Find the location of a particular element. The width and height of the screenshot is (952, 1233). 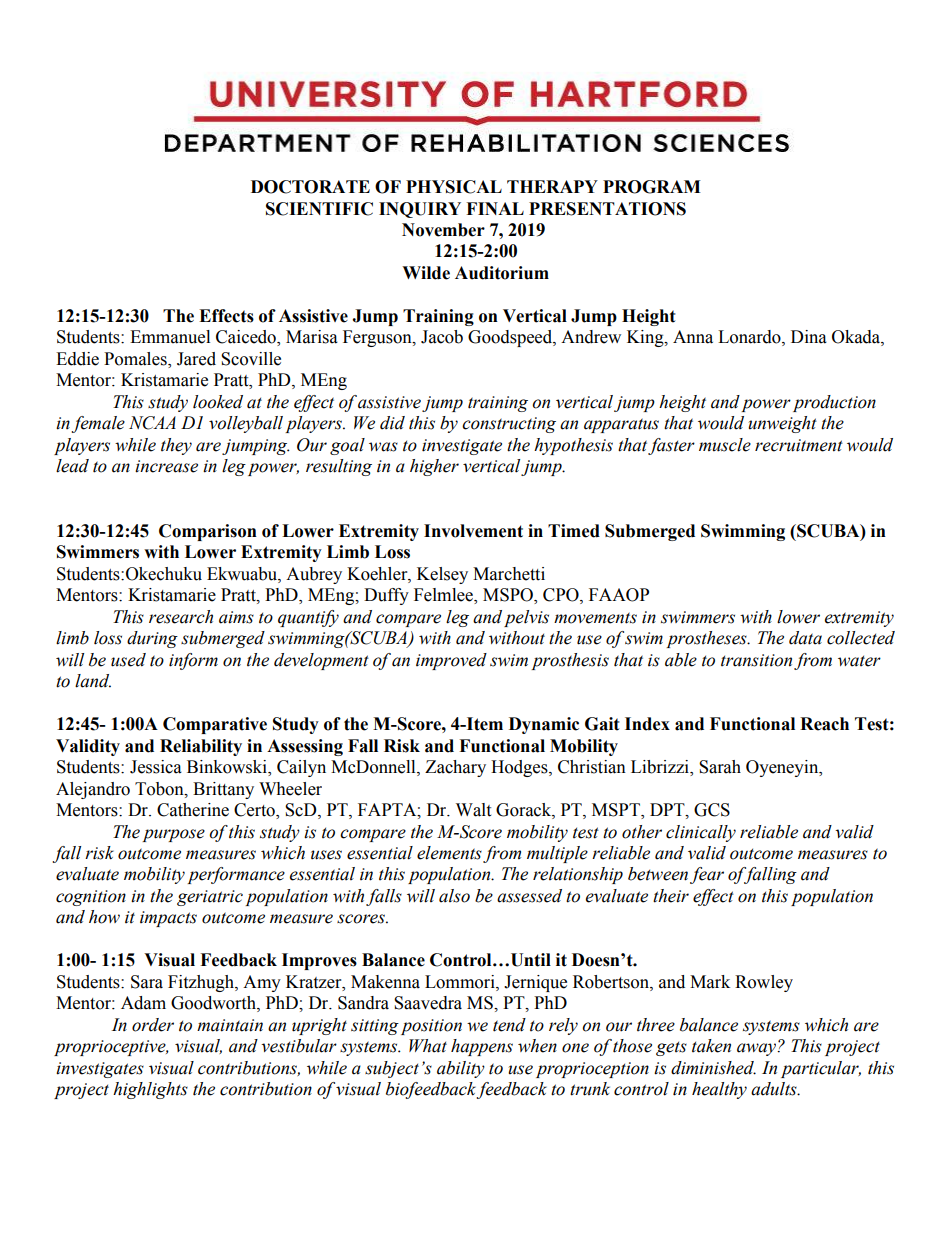

DOCTORATE is located at coordinates (310, 187).
